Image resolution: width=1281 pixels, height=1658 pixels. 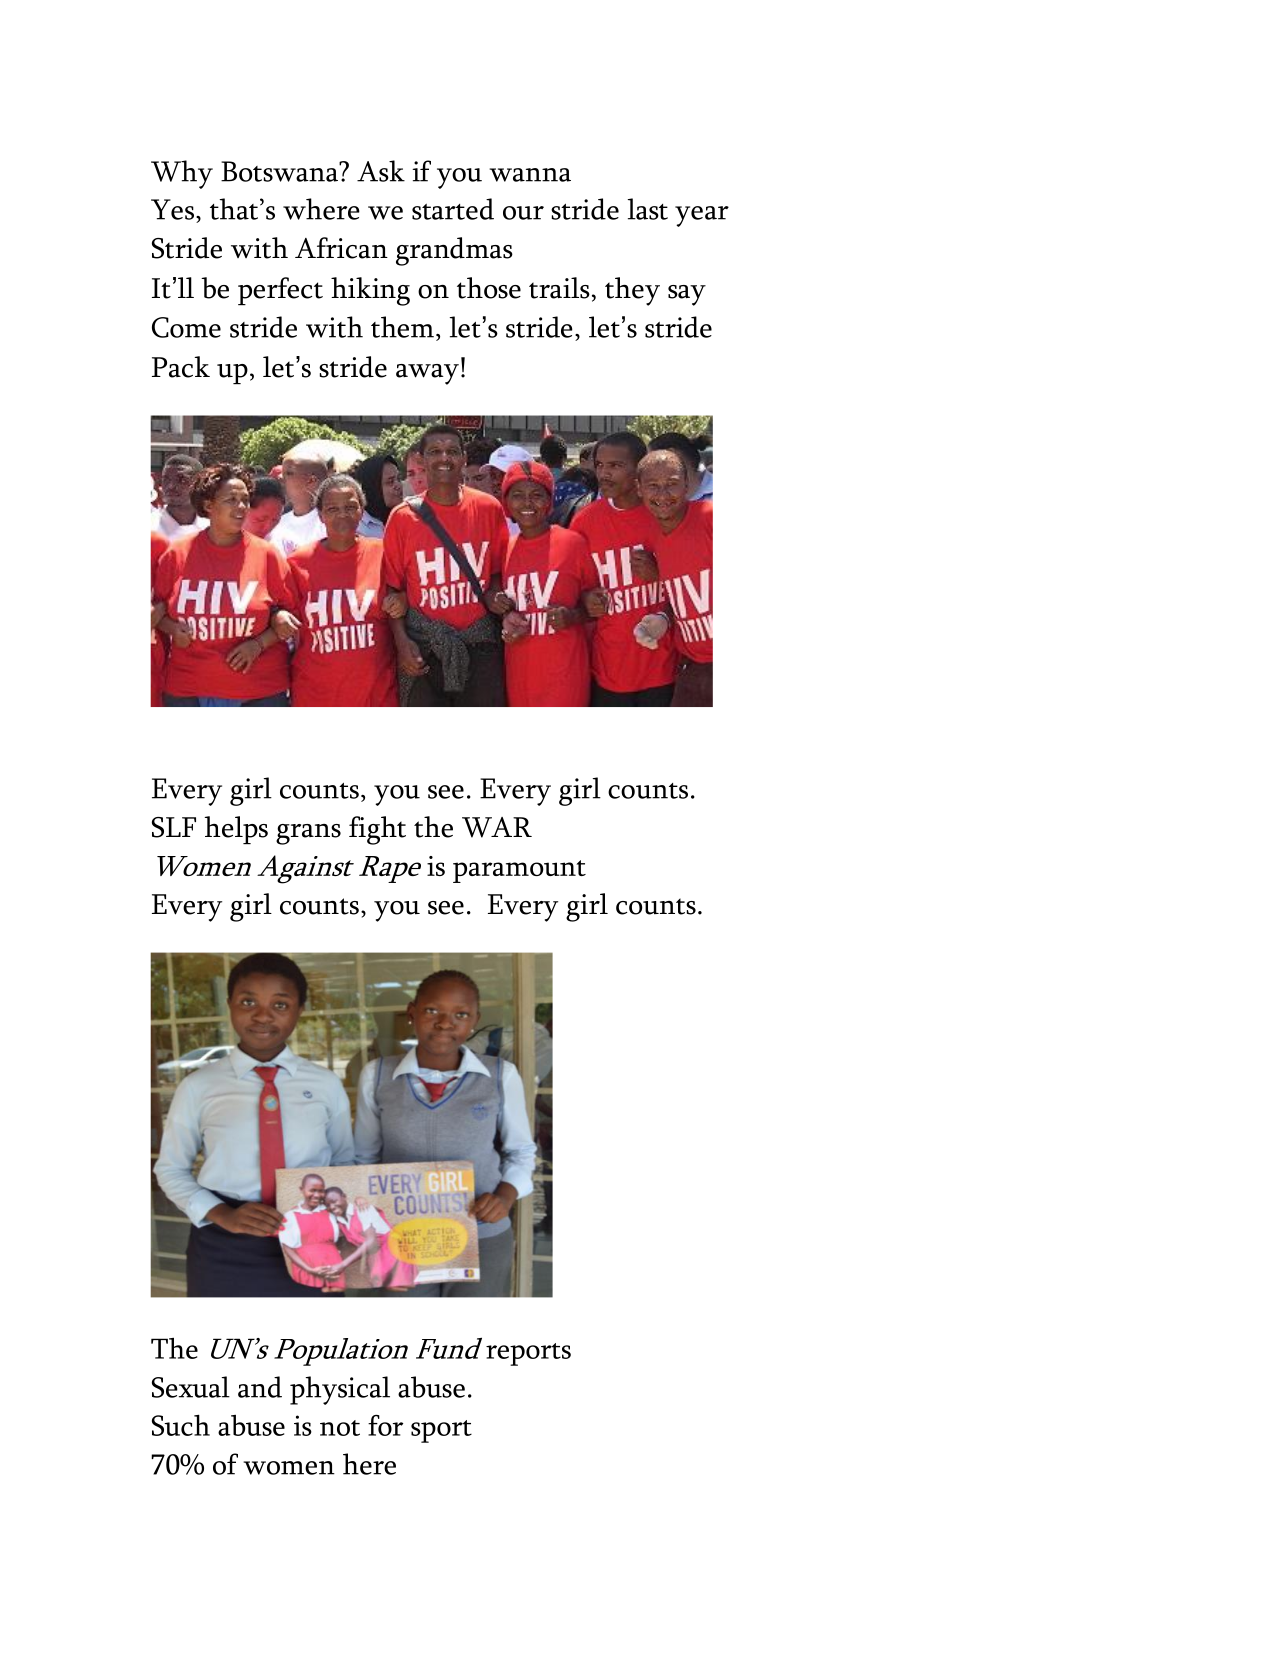 I want to click on away, so click(x=427, y=374).
